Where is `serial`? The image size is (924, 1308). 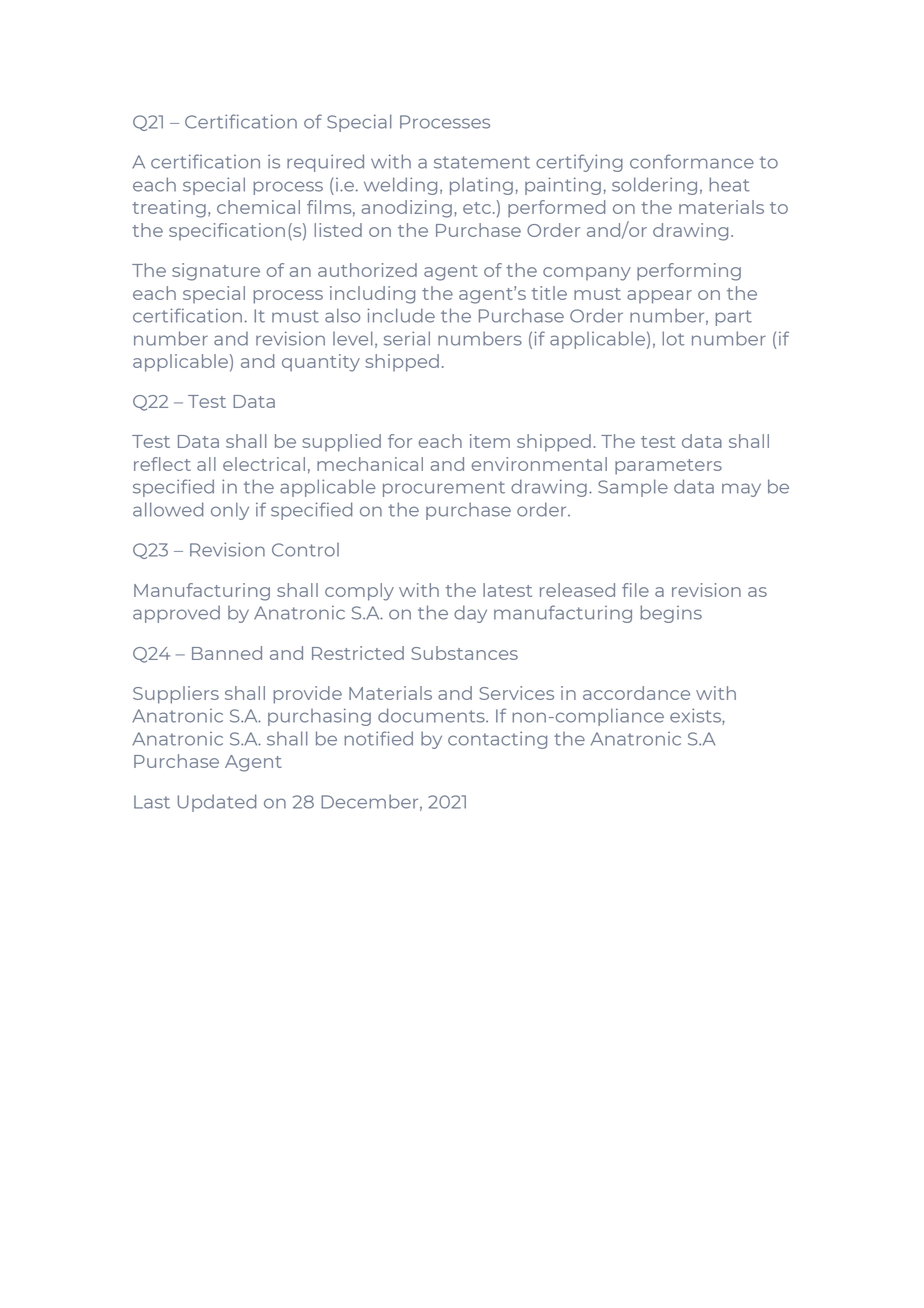 serial is located at coordinates (407, 338).
